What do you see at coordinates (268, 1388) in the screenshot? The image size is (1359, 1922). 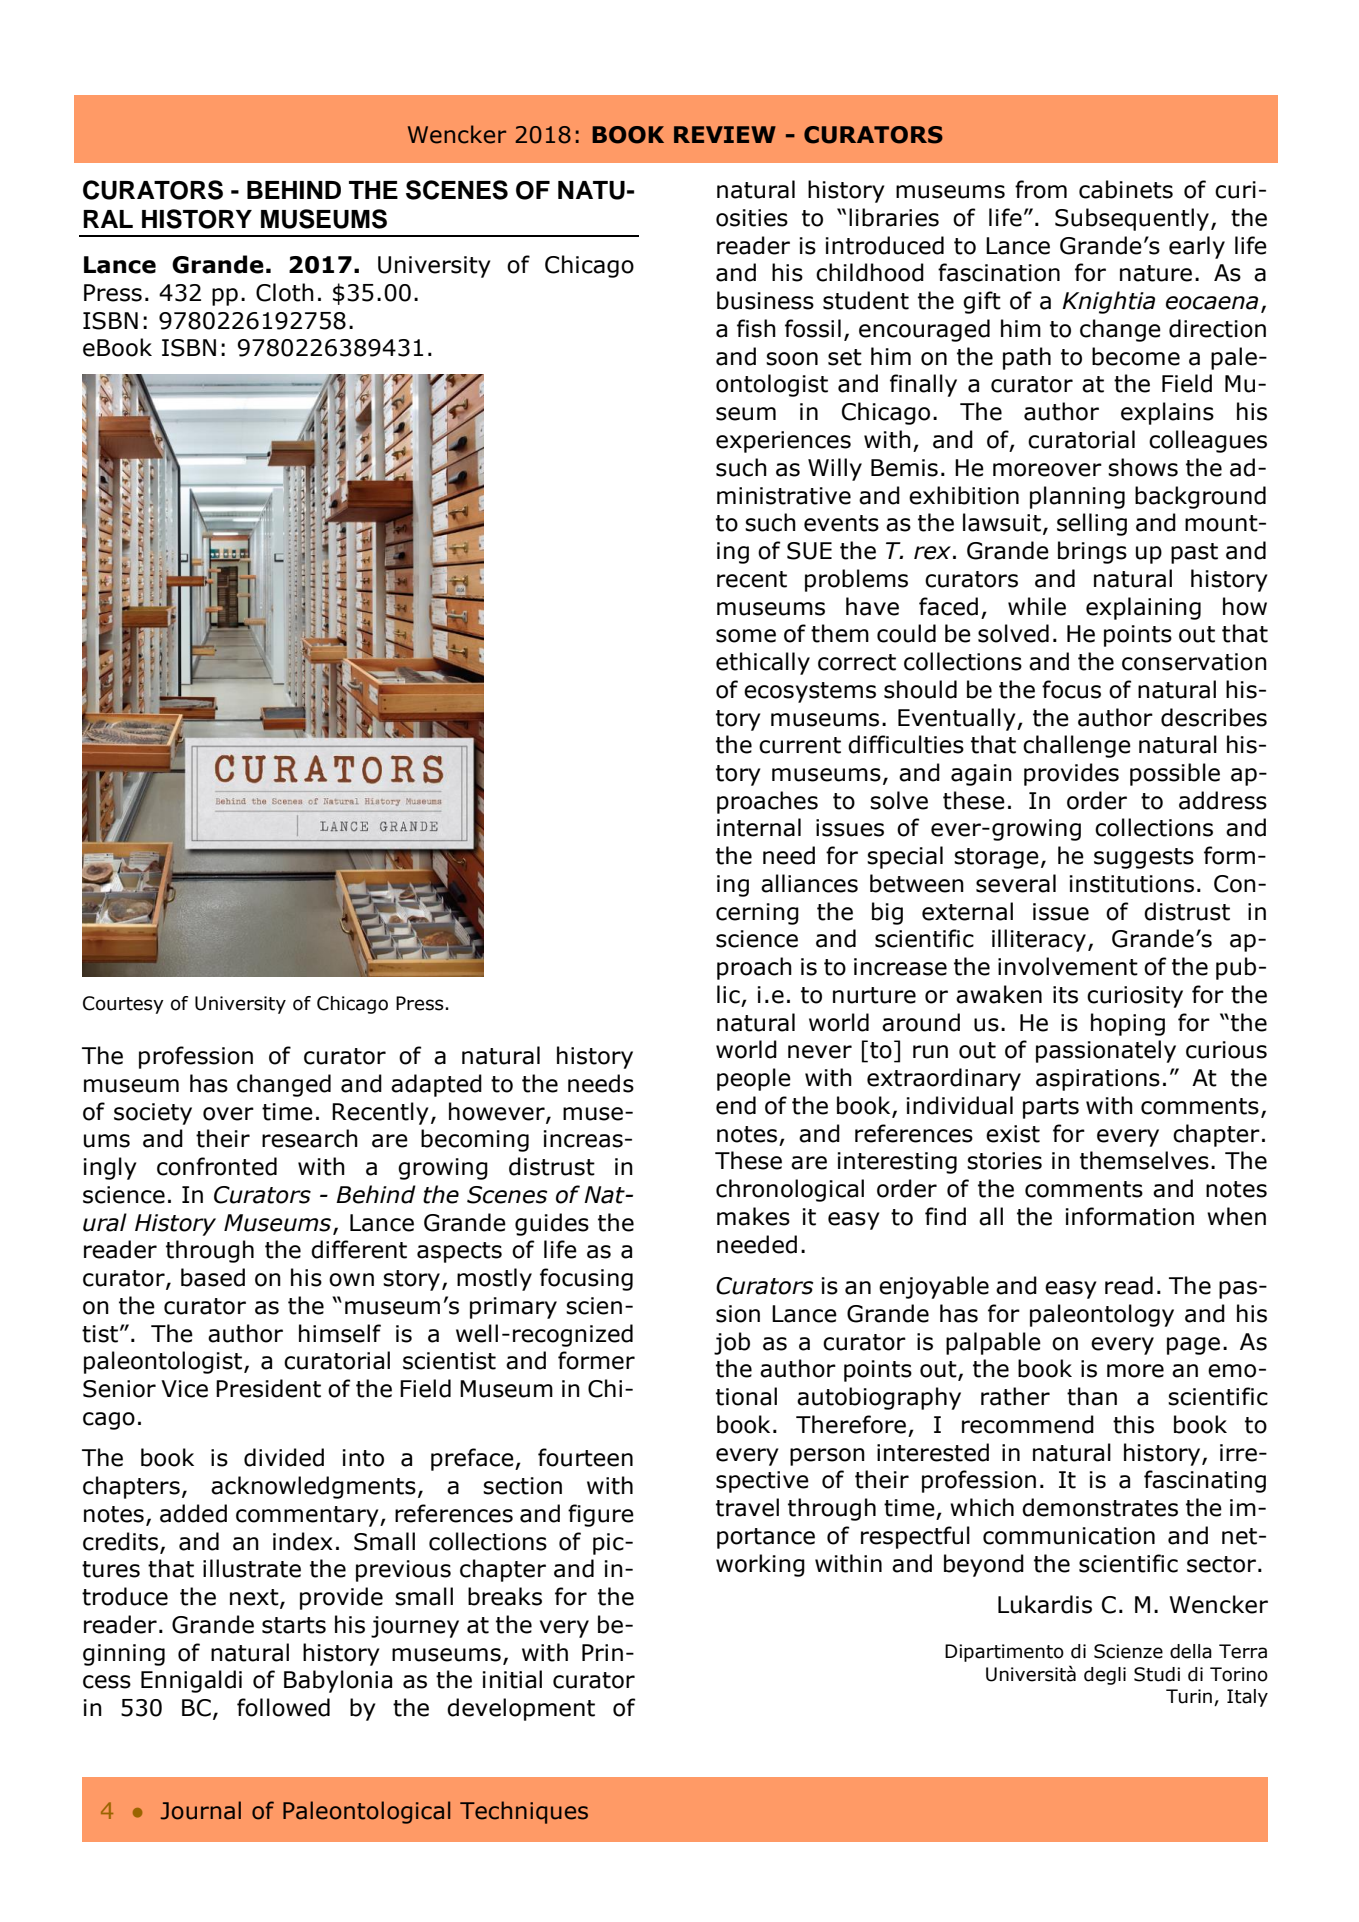 I see `President` at bounding box center [268, 1388].
